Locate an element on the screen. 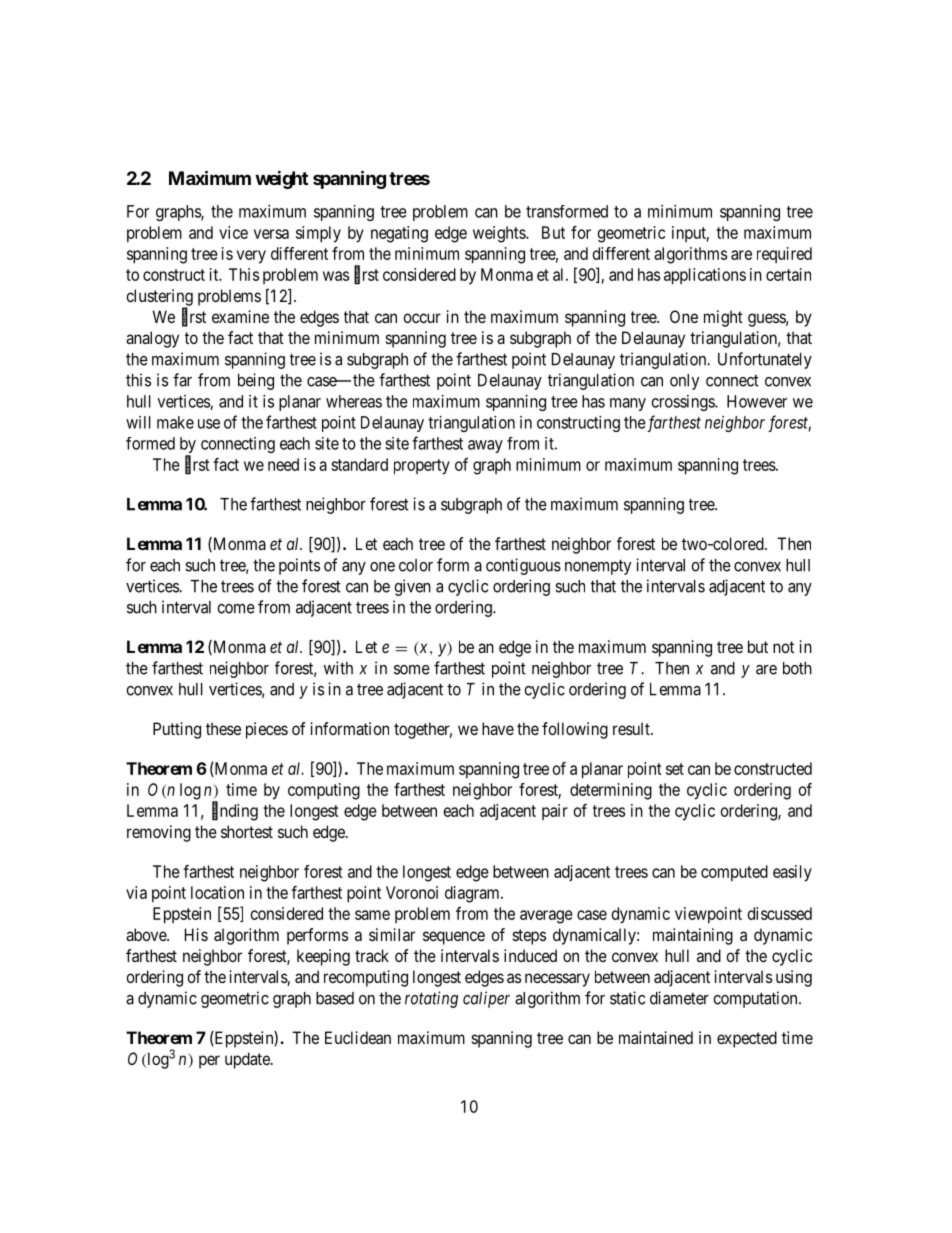  update is located at coordinates (248, 1060).
